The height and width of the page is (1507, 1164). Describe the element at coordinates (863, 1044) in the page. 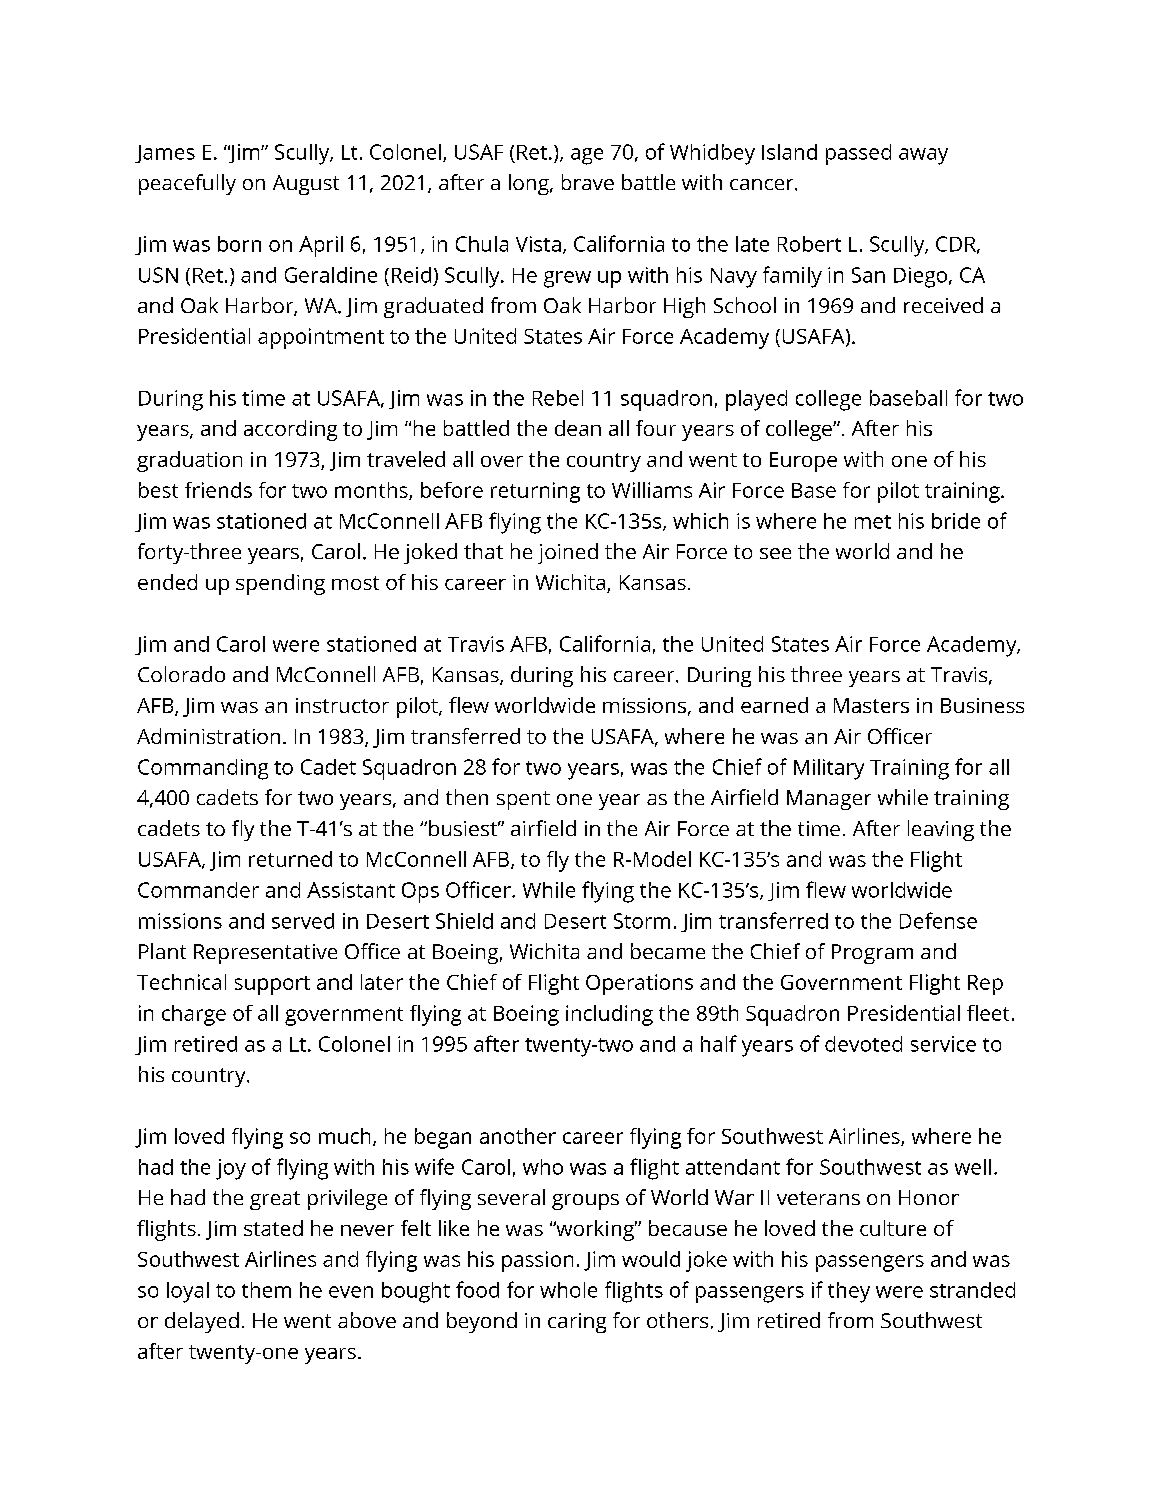

I see `devoted` at that location.
